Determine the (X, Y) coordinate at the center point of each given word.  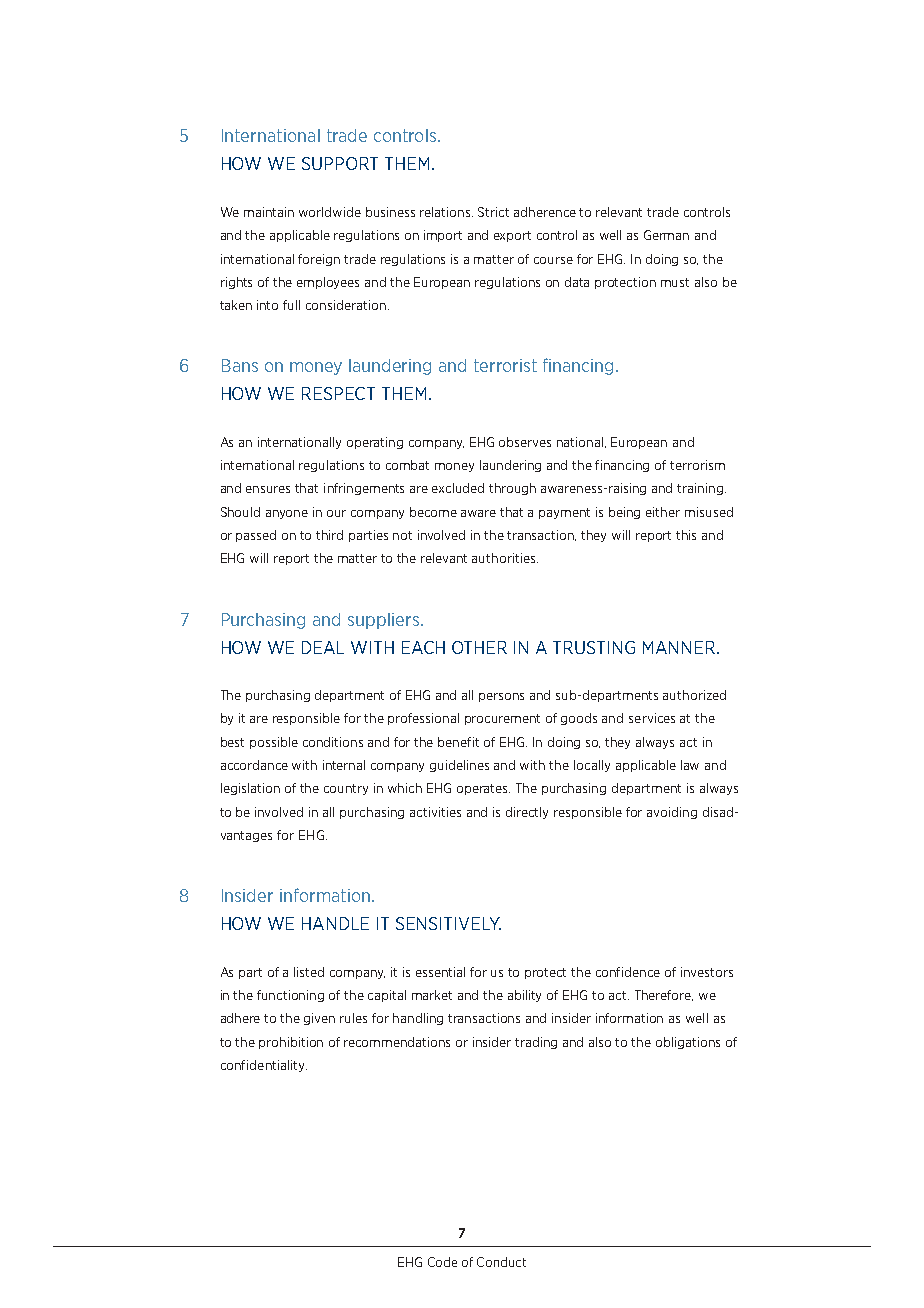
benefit (458, 742)
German (666, 235)
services (652, 718)
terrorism (697, 465)
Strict (493, 212)
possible (274, 743)
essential (440, 972)
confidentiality (264, 1066)
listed (309, 972)
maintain (269, 212)
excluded (458, 488)
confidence (628, 972)
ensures (268, 489)
